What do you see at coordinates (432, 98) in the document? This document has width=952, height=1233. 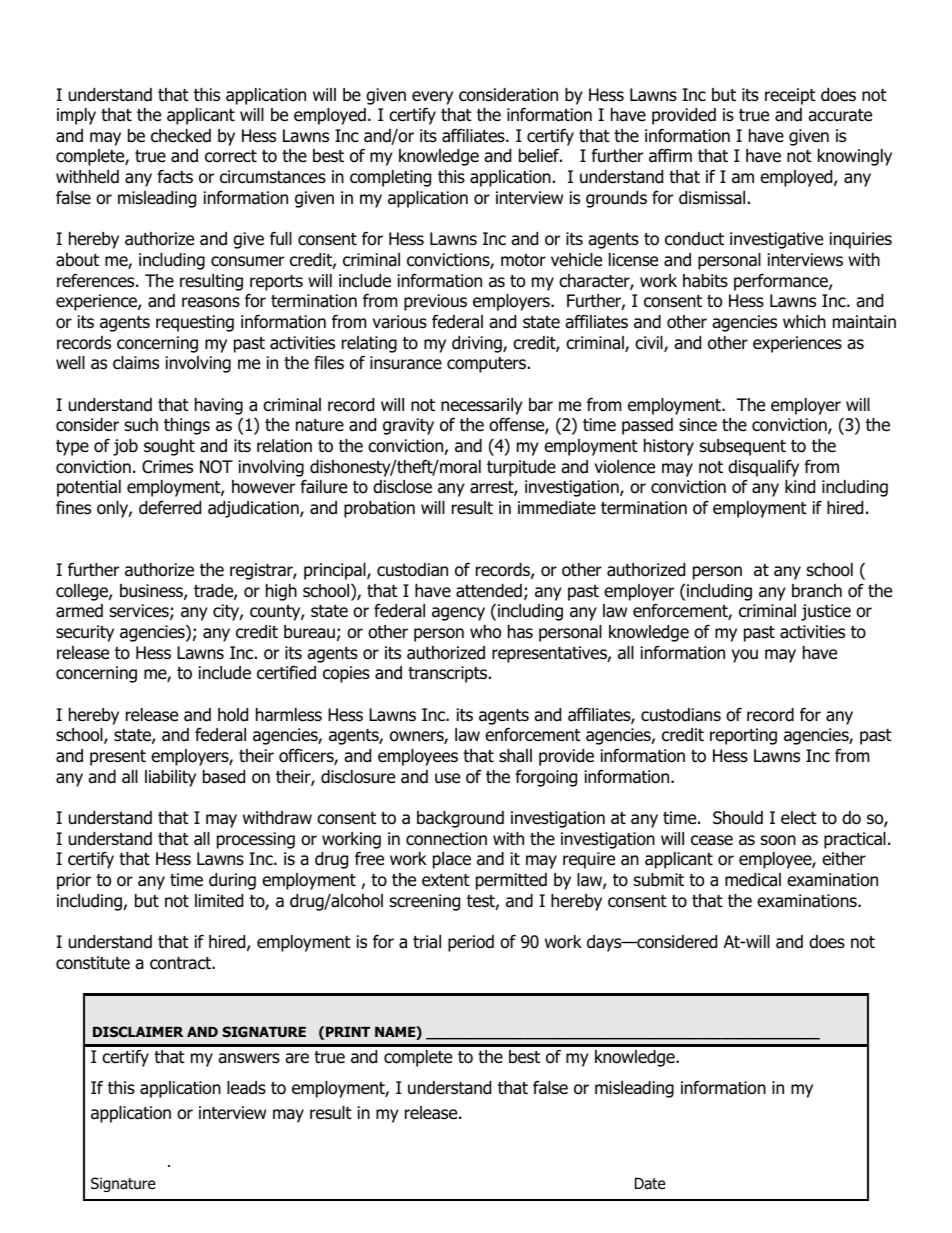 I see `every` at bounding box center [432, 98].
